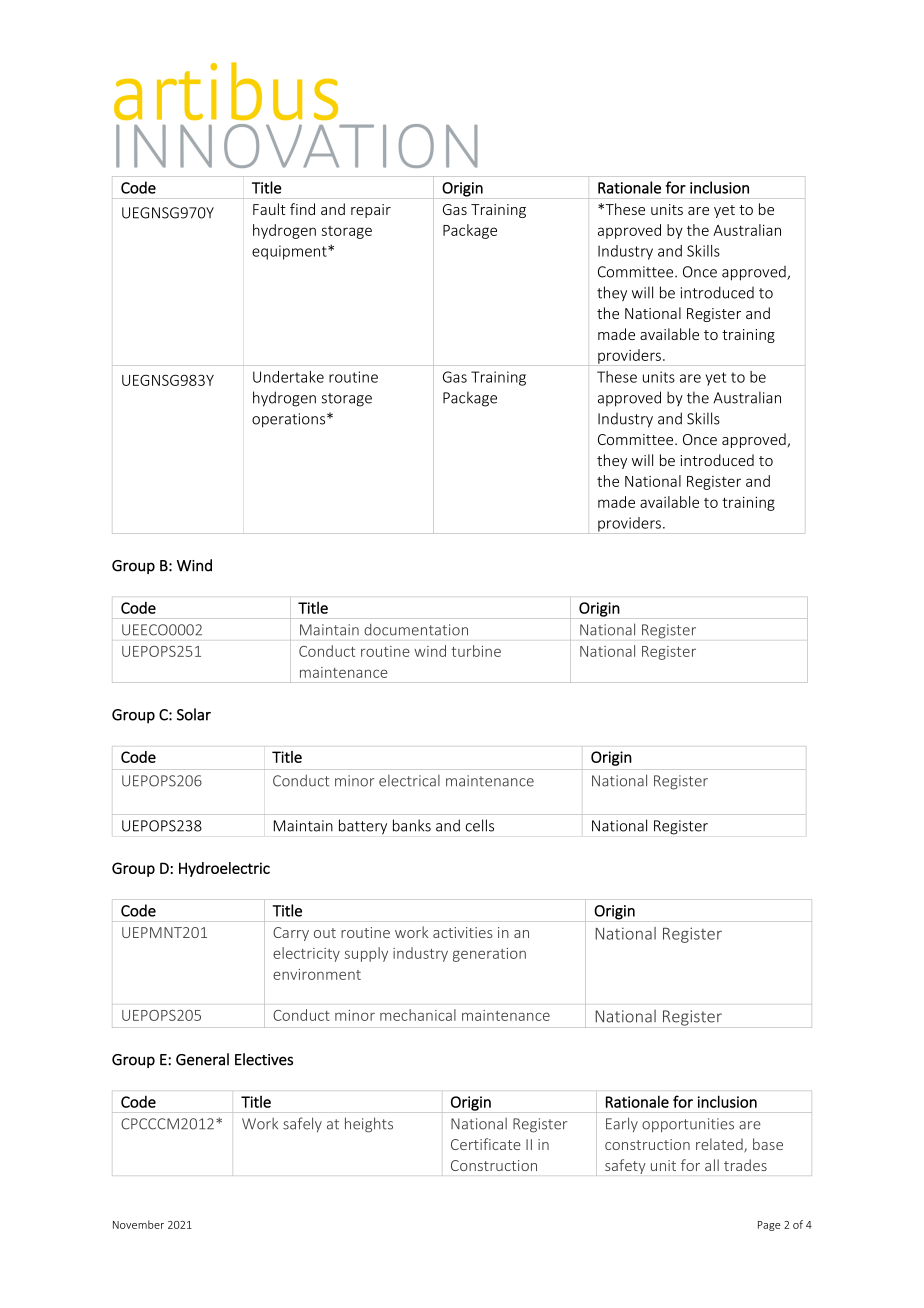  Describe the element at coordinates (371, 211) in the document. I see `repair` at that location.
